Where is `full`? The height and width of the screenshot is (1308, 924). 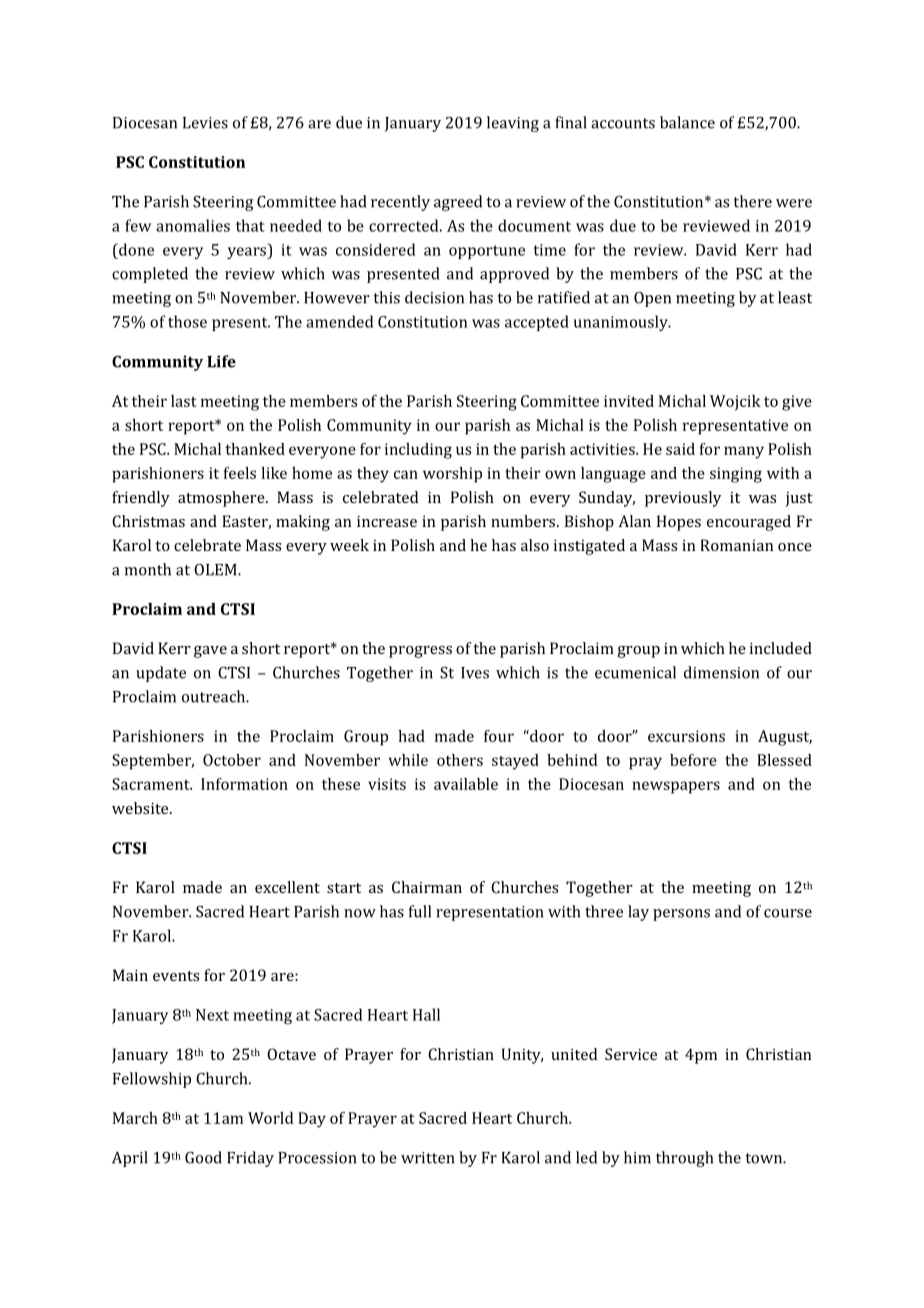 full is located at coordinates (420, 911).
